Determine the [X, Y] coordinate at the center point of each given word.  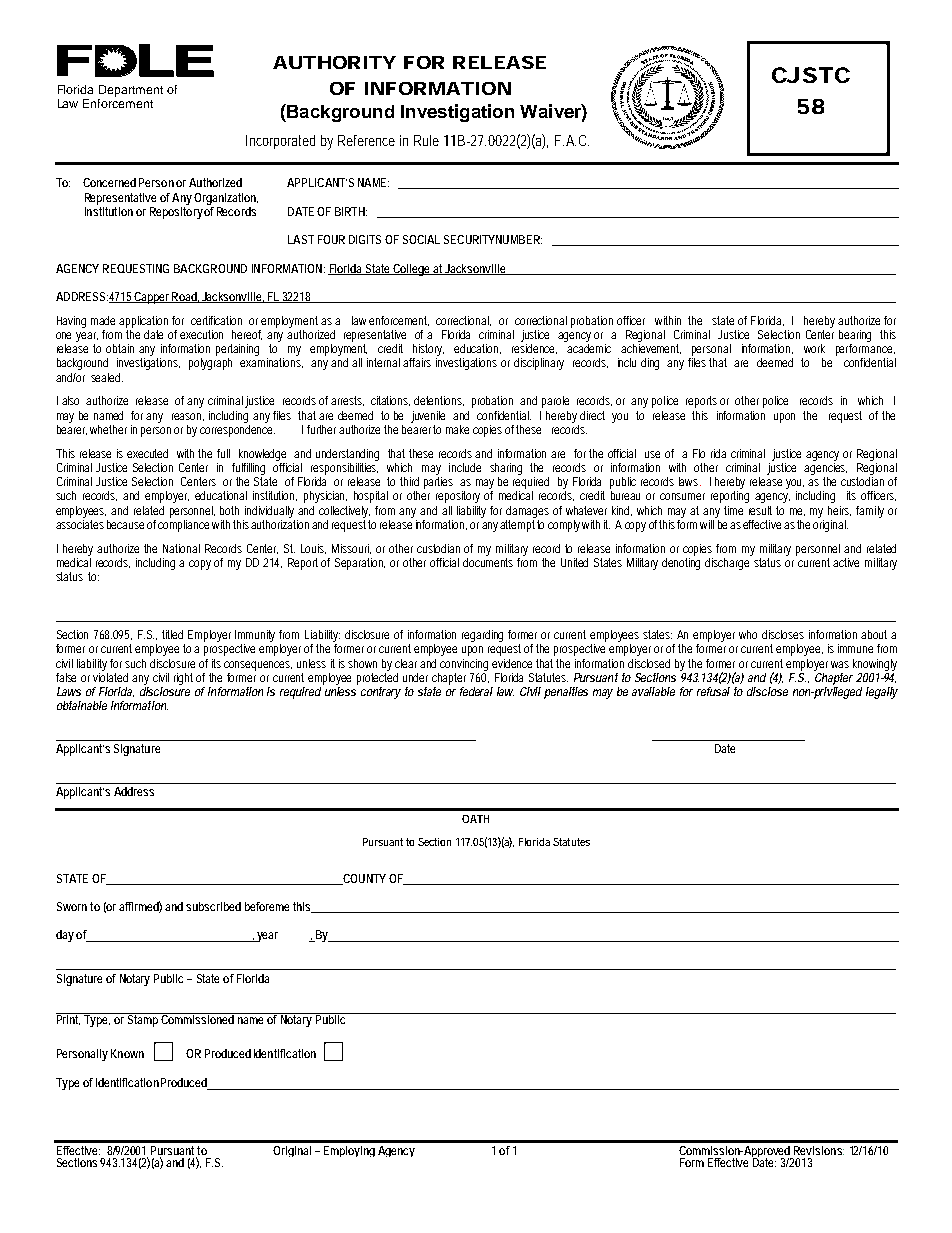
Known [127, 1053]
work [814, 348]
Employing [349, 1151]
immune [855, 648]
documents [490, 561]
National [181, 548]
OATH [475, 819]
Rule [426, 140]
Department [131, 91]
